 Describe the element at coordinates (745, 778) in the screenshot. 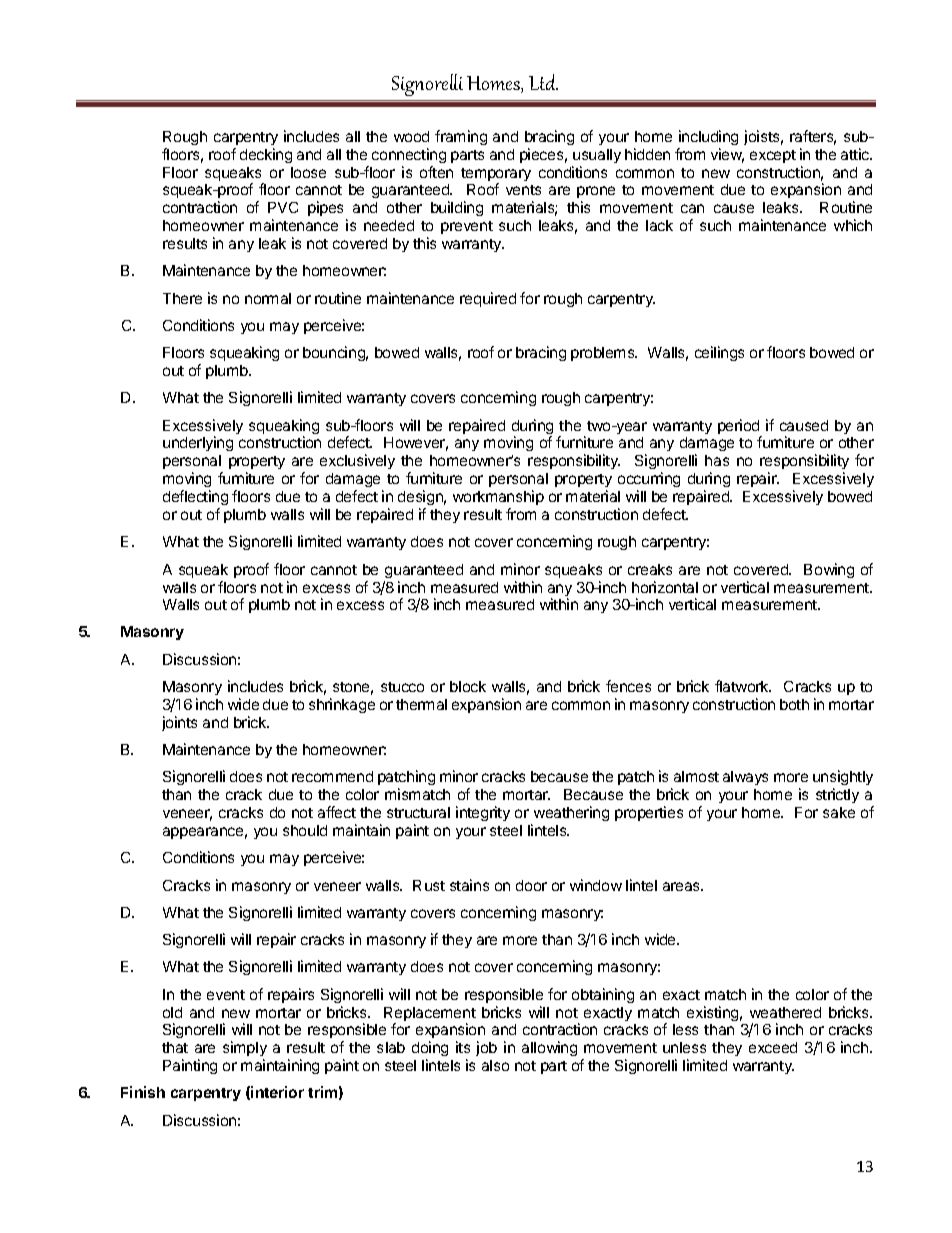

I see `always` at that location.
